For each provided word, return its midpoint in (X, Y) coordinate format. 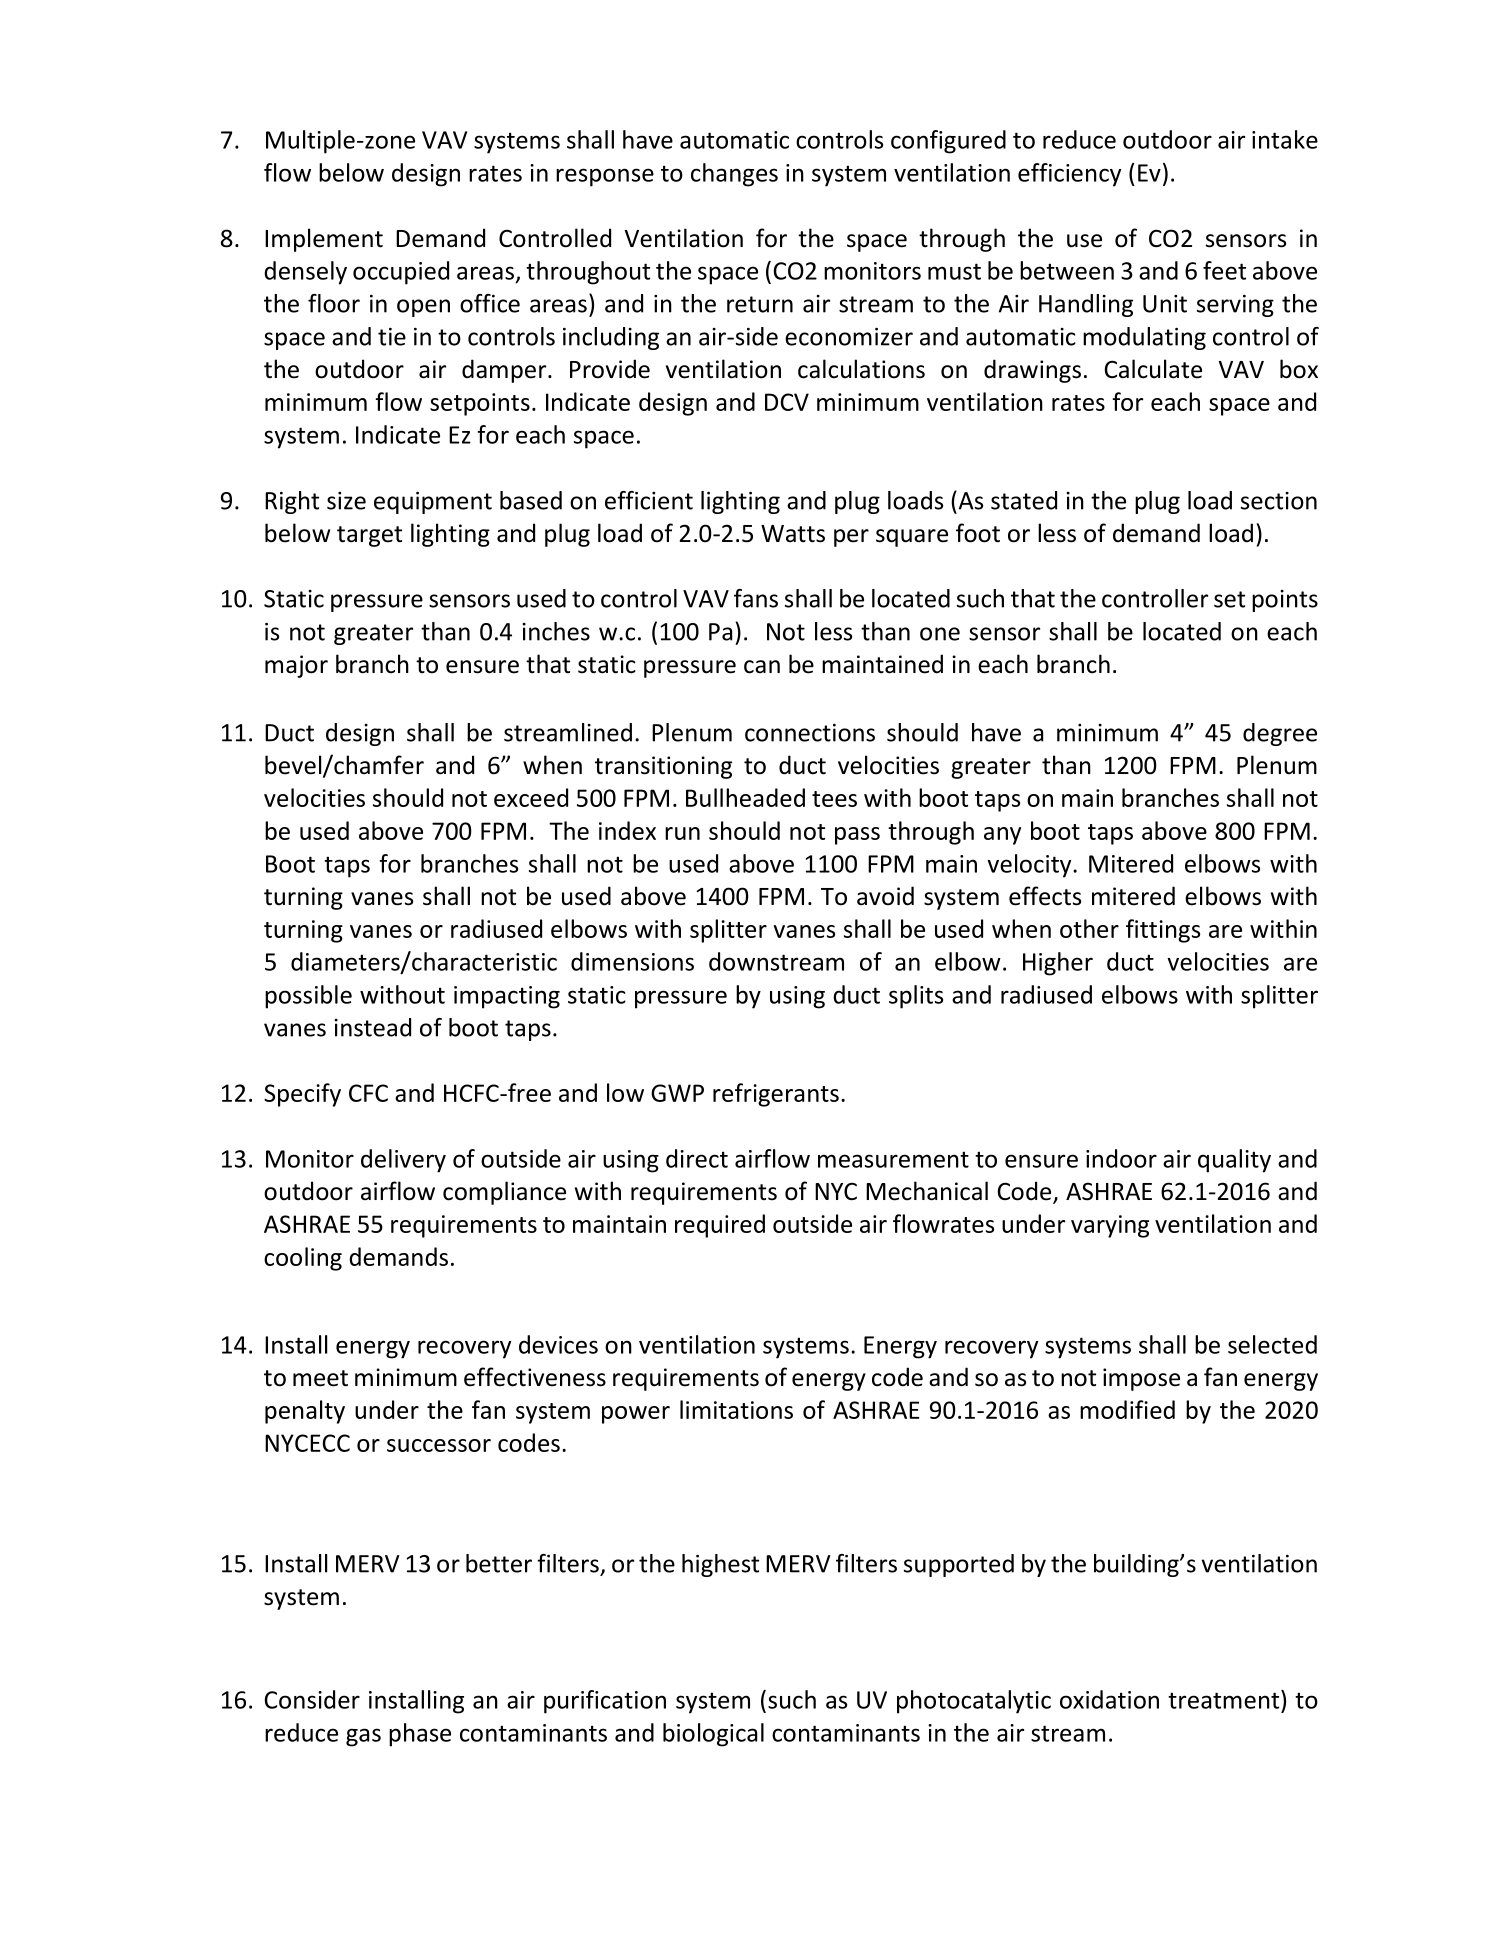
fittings (1163, 931)
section (1279, 501)
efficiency (1069, 175)
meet (320, 1378)
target (369, 536)
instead (373, 1027)
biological (713, 1735)
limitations (736, 1409)
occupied (401, 273)
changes (734, 175)
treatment (1225, 1699)
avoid (885, 896)
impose (1141, 1379)
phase (420, 1735)
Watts (793, 534)
